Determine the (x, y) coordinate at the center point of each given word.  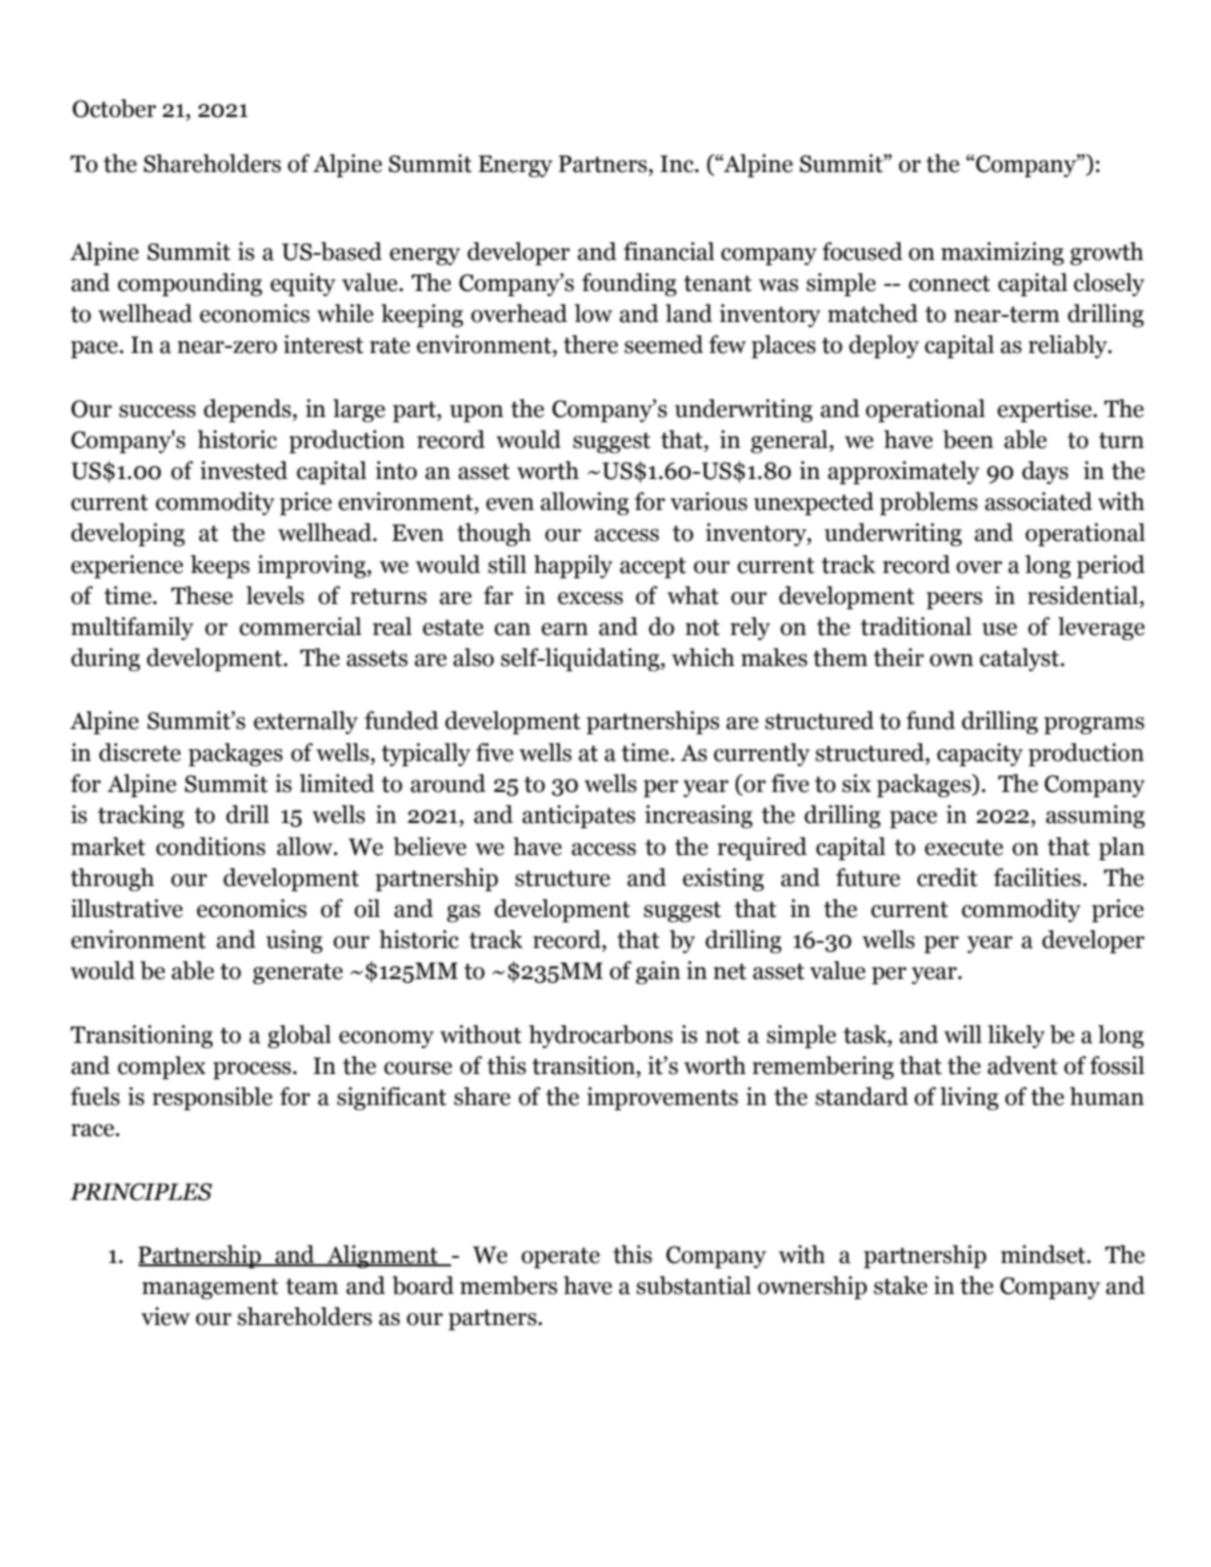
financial (669, 251)
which (703, 657)
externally (306, 722)
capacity (980, 755)
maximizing (1002, 254)
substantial (693, 1285)
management (210, 1289)
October (114, 108)
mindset (1044, 1254)
